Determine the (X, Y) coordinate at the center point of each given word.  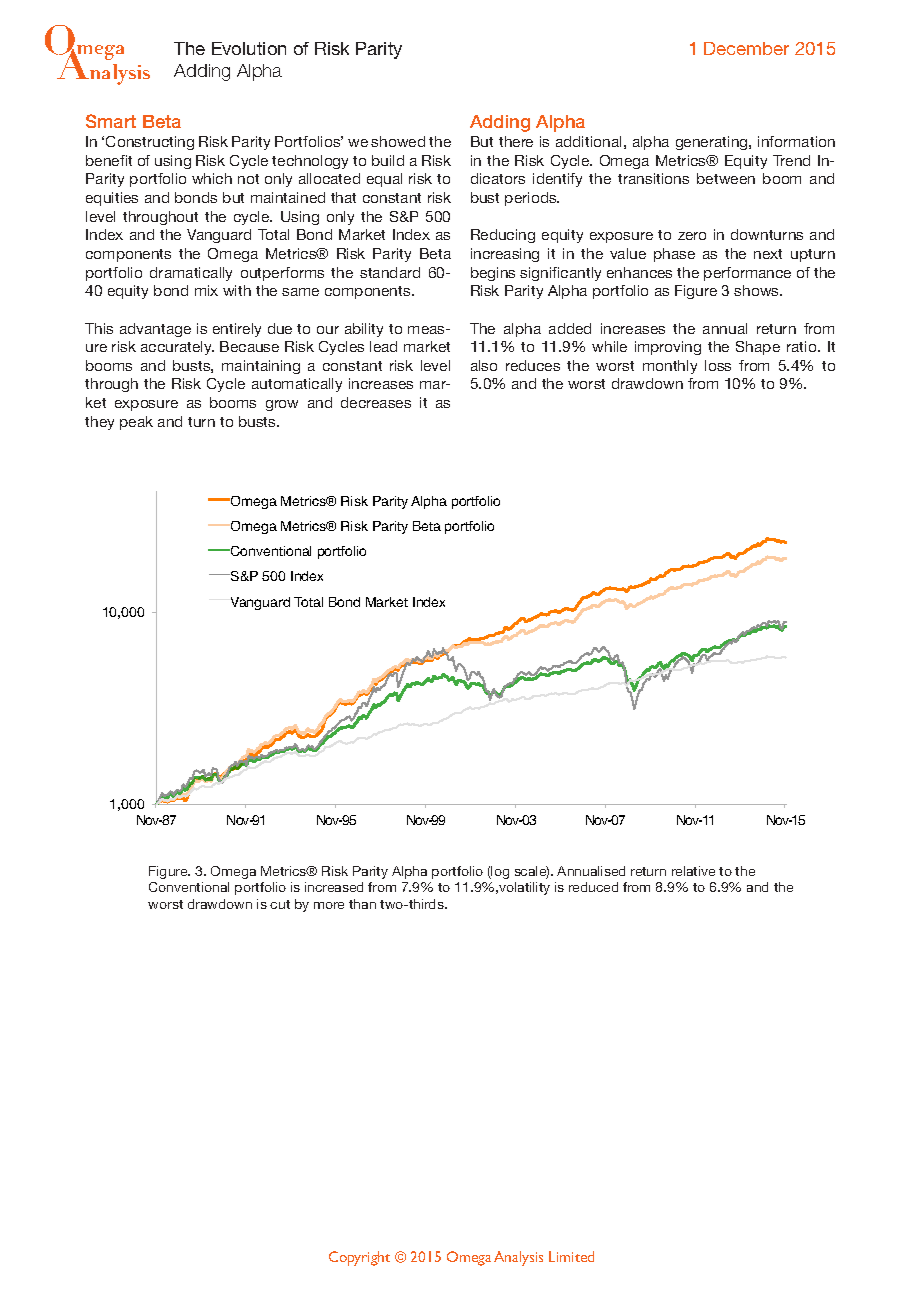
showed (398, 141)
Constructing (150, 143)
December (746, 48)
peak (136, 423)
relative (693, 871)
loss (718, 365)
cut (280, 904)
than (362, 904)
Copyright (359, 1258)
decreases (376, 402)
